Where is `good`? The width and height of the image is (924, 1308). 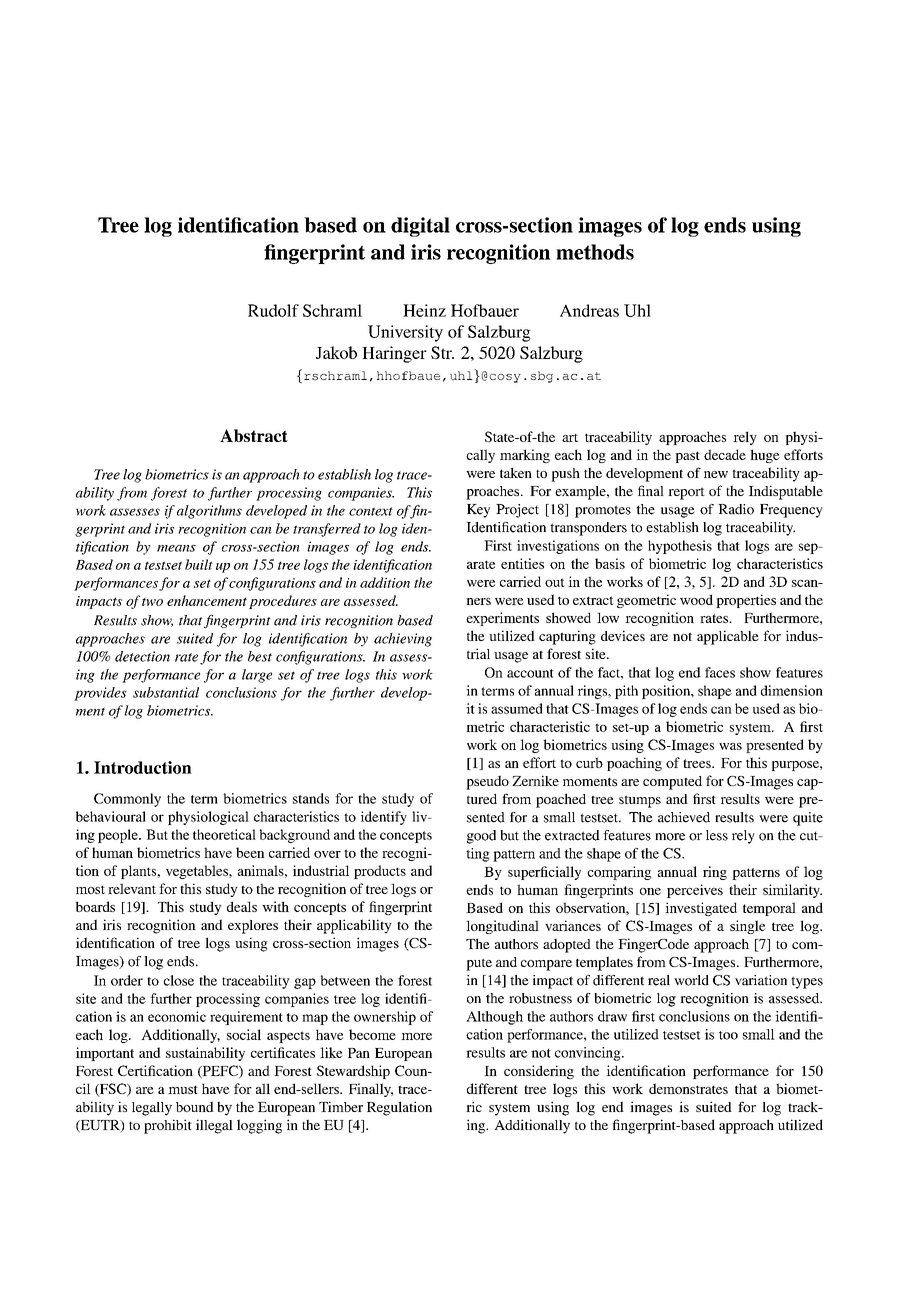 good is located at coordinates (481, 837).
